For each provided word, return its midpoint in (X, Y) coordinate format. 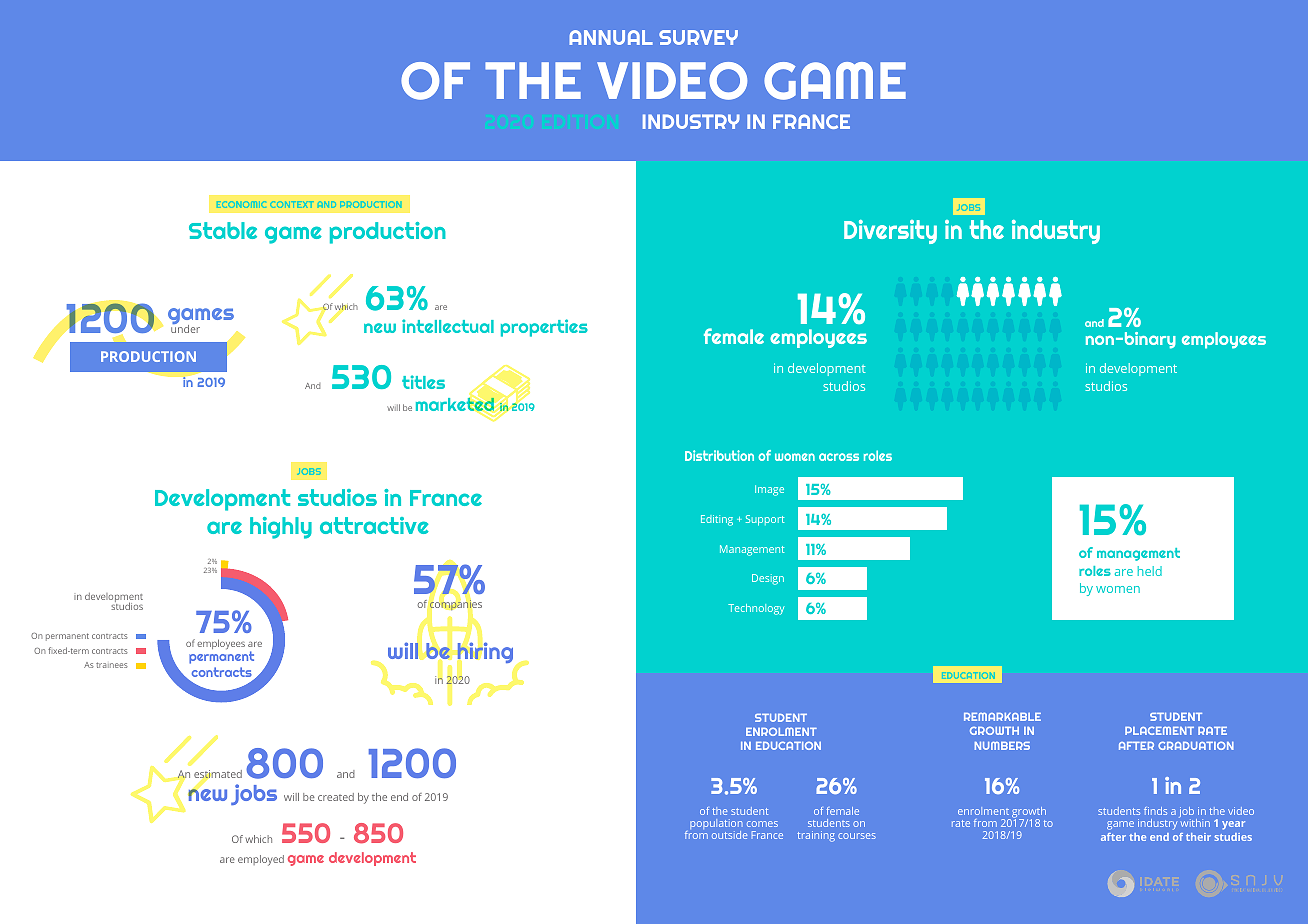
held (1150, 571)
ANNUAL (611, 37)
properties (544, 328)
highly (281, 528)
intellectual (448, 326)
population (716, 826)
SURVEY (698, 37)
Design (768, 579)
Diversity (890, 232)
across (839, 457)
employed (261, 860)
